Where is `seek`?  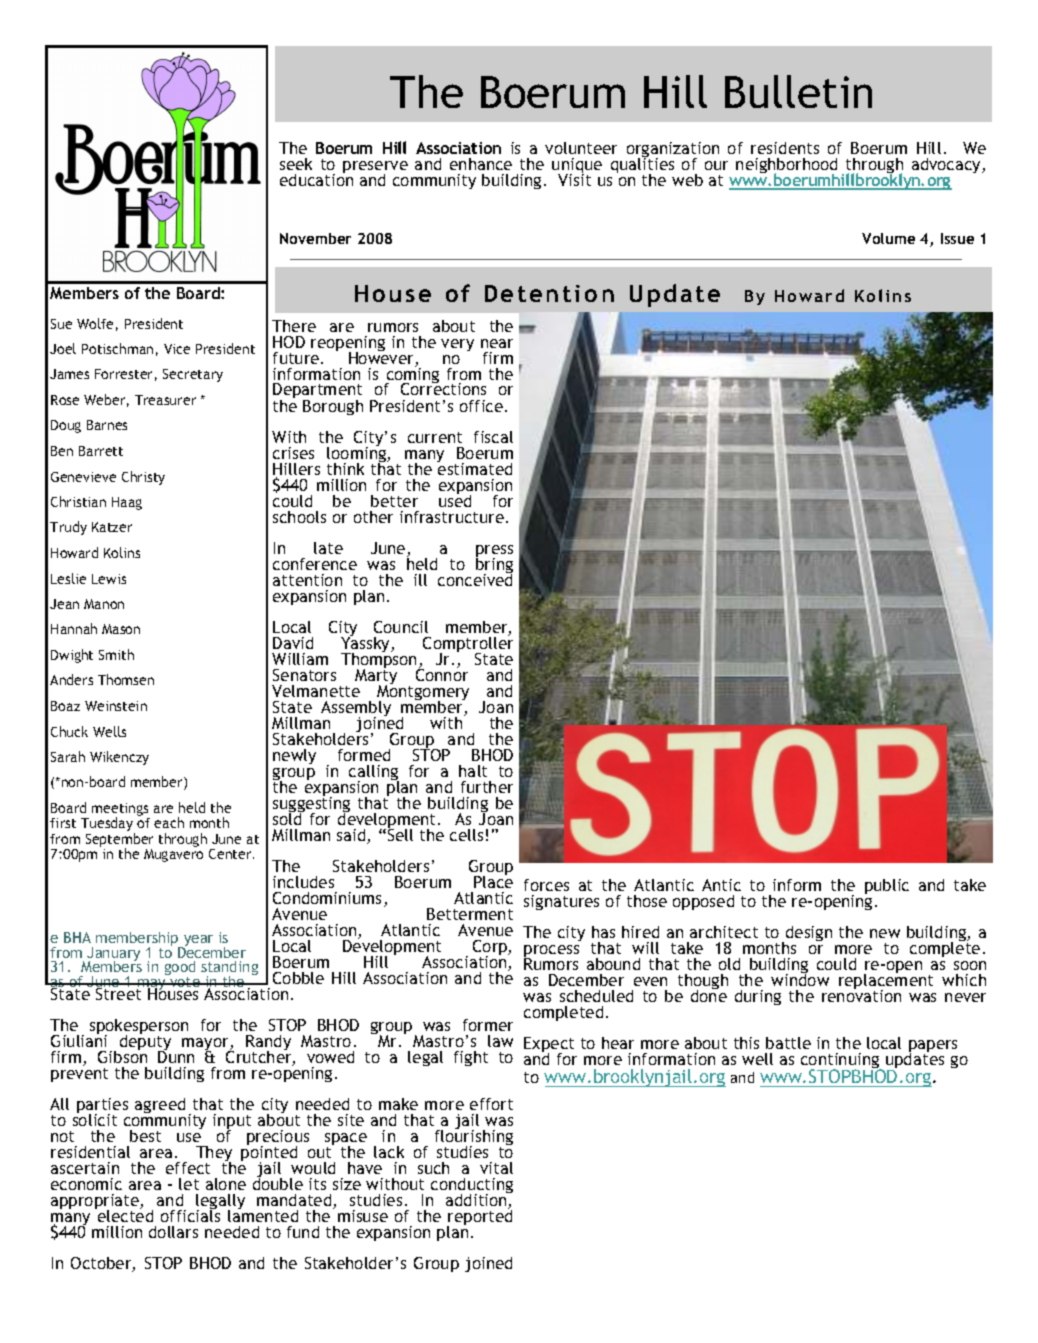
seek is located at coordinates (296, 164).
